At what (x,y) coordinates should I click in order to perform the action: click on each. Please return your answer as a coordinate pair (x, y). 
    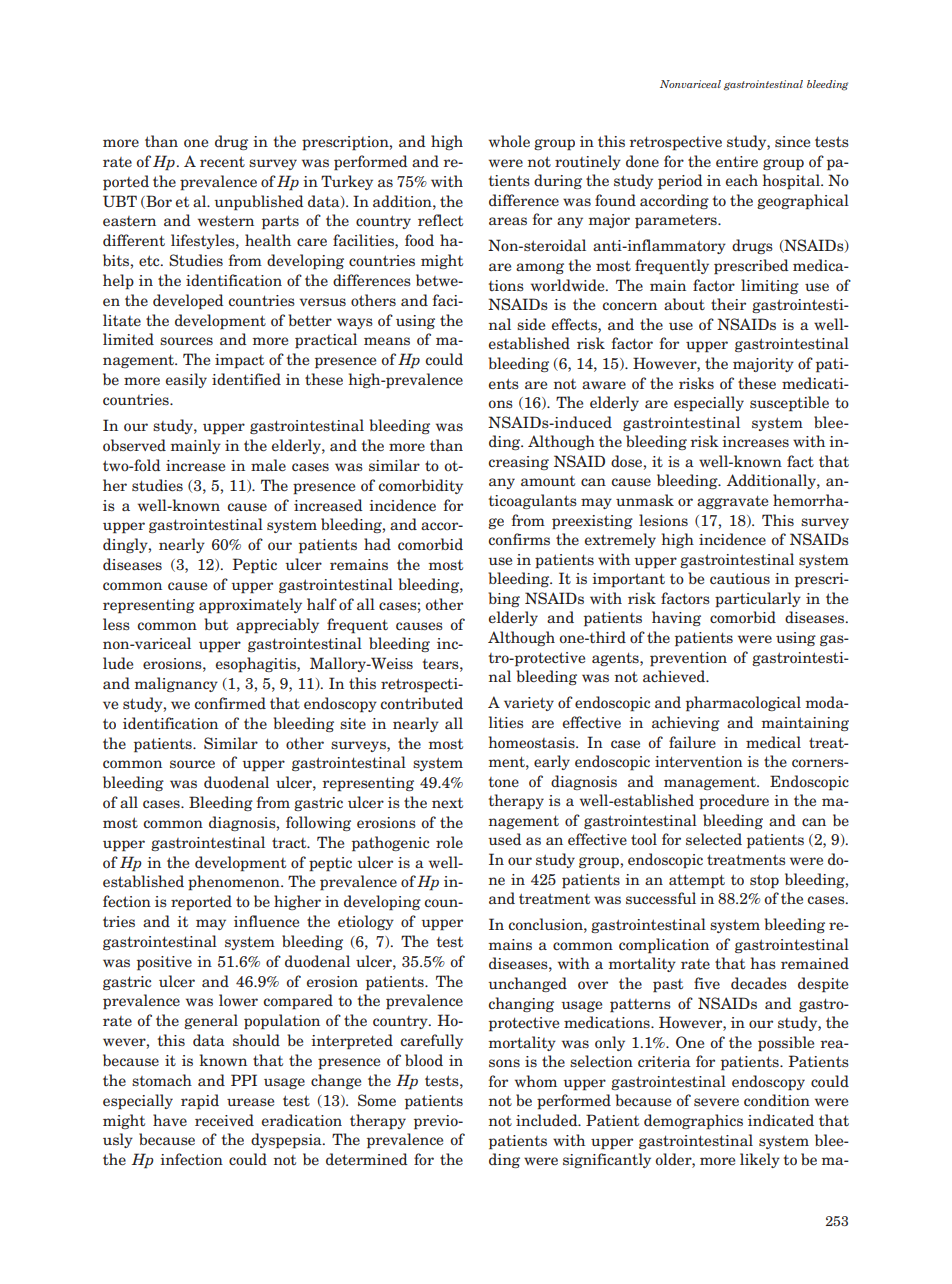
    Looking at the image, I should click on (742, 180).
